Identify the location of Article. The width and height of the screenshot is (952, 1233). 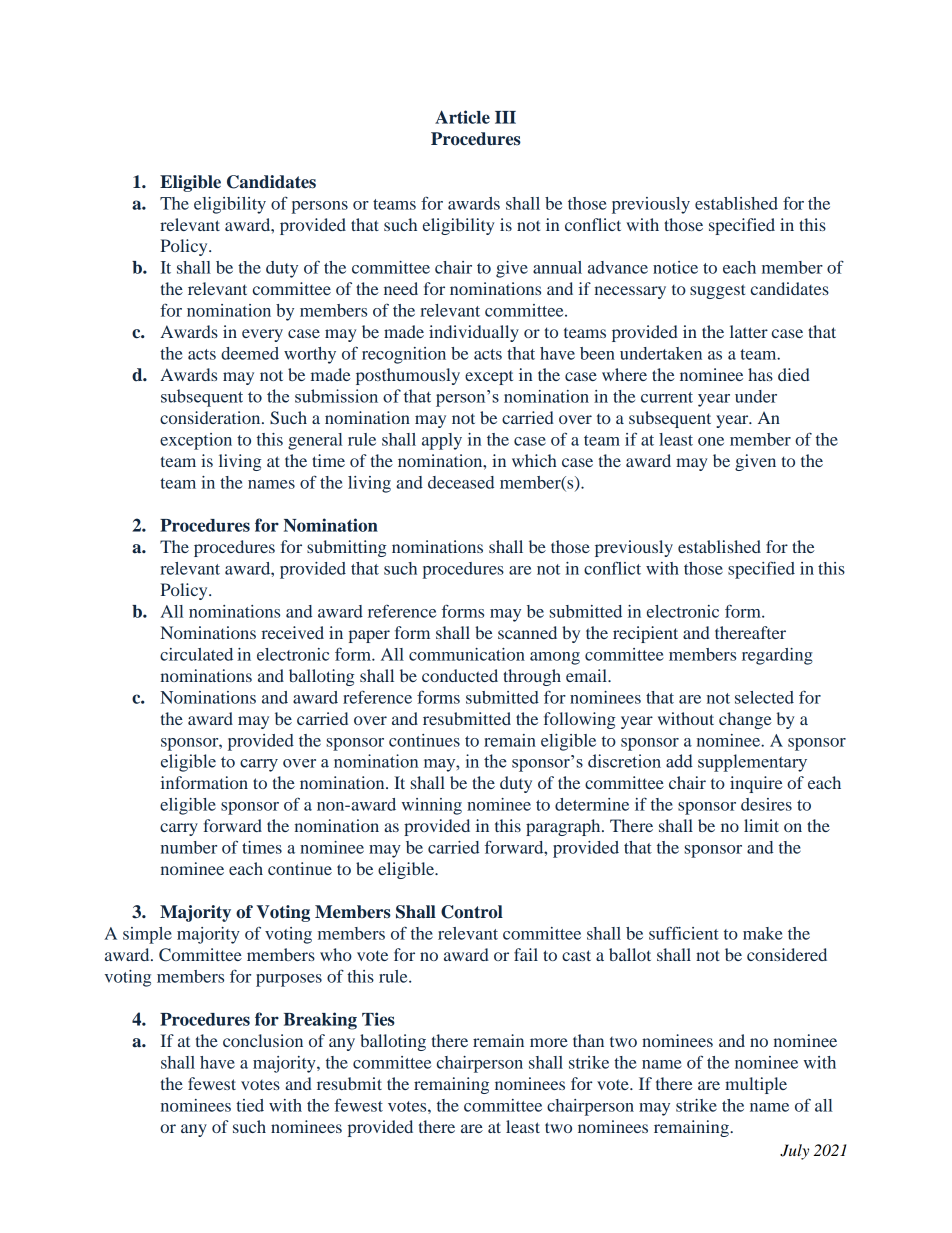
(462, 117).
